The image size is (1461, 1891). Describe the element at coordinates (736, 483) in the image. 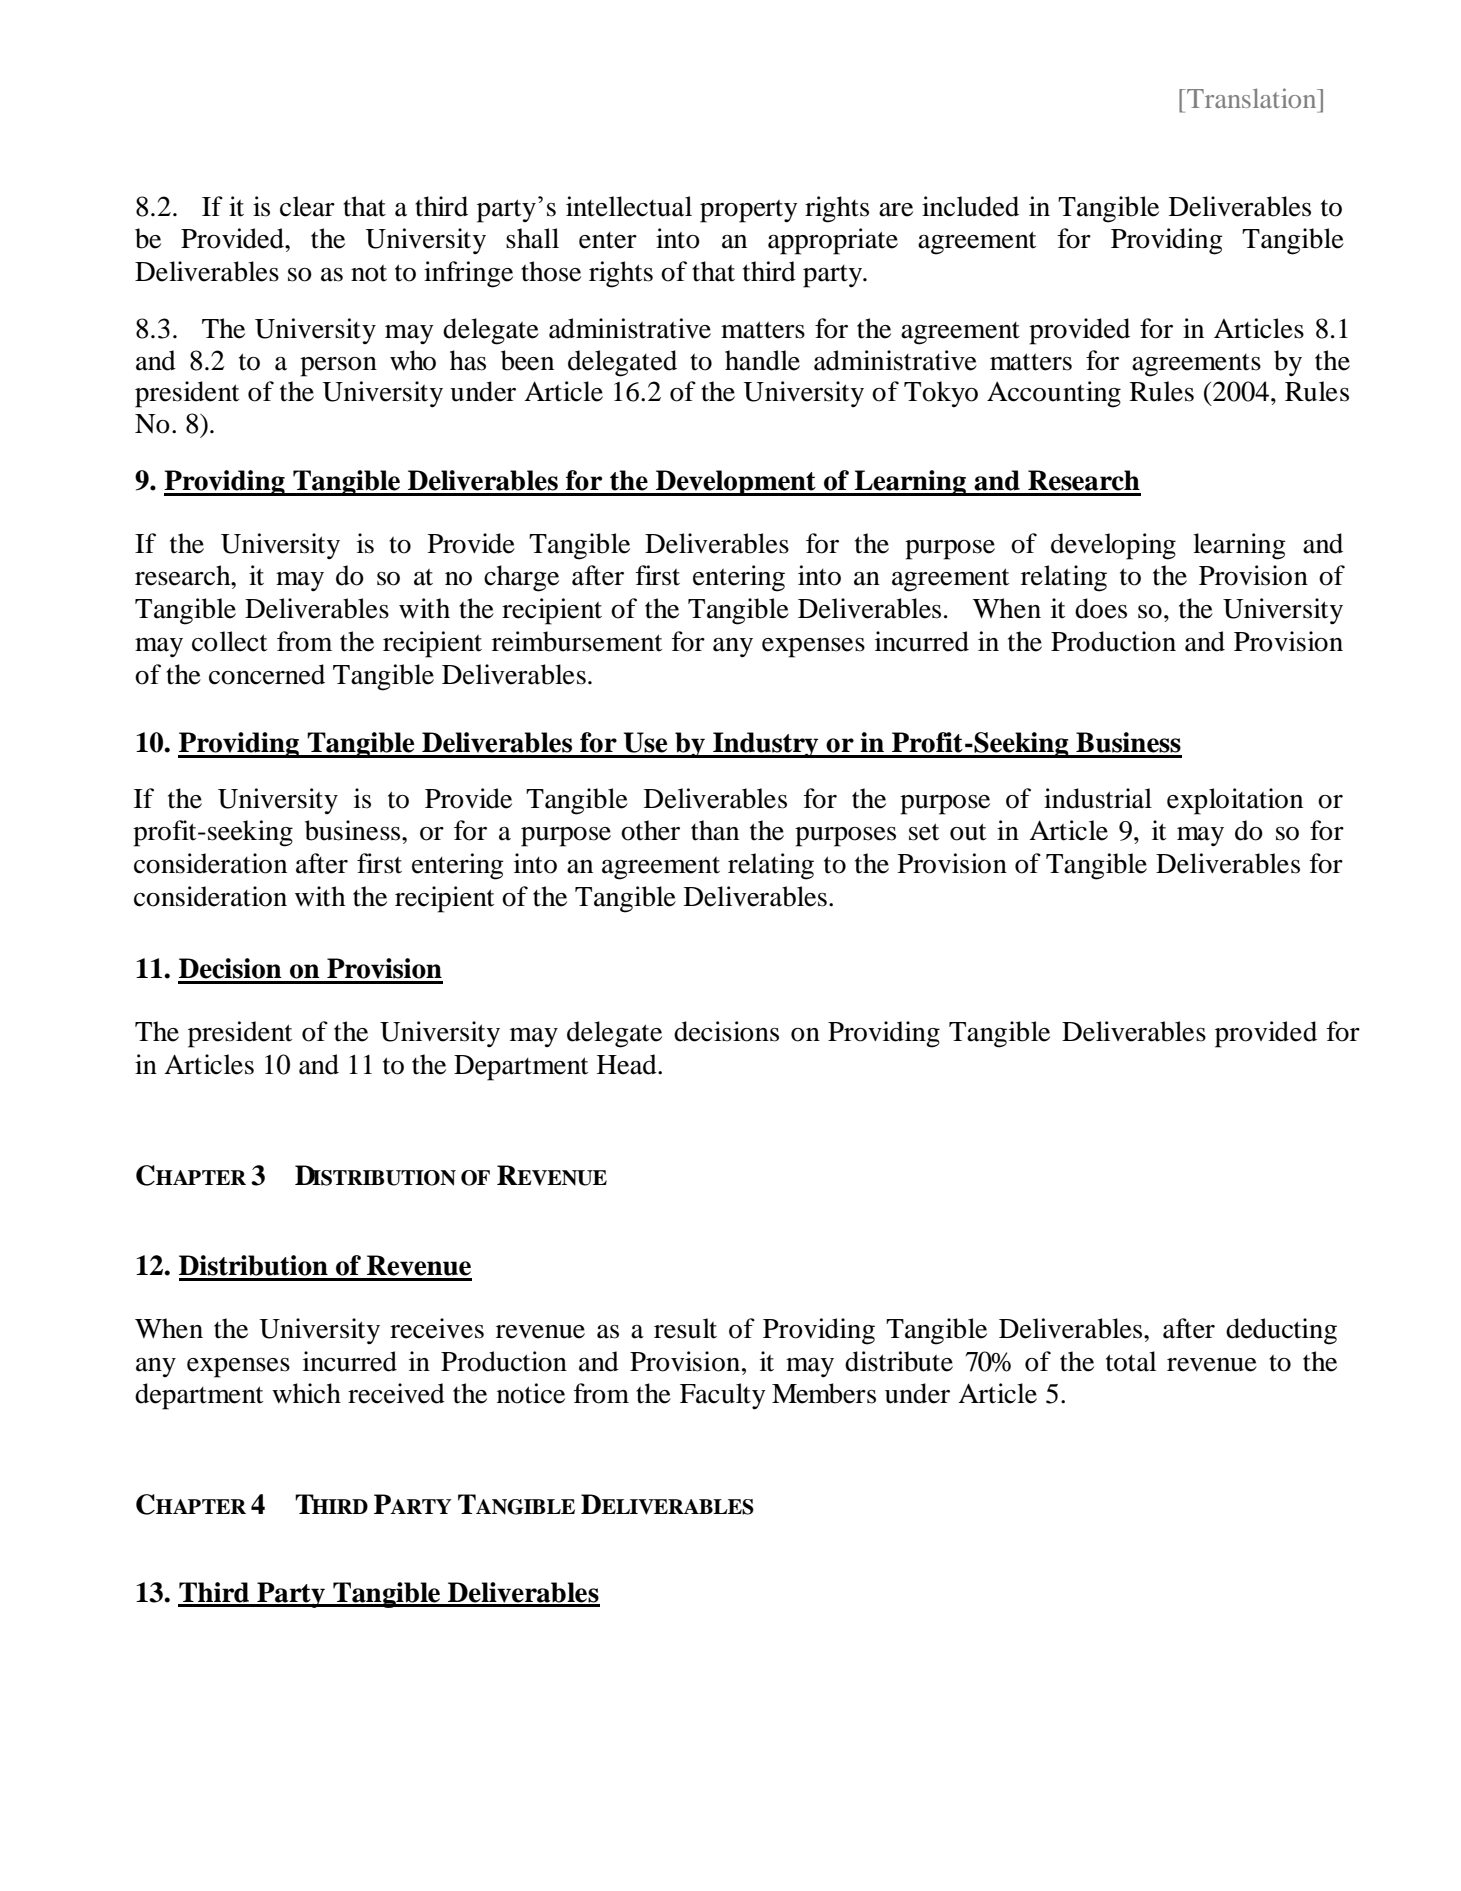

I see `Development` at that location.
